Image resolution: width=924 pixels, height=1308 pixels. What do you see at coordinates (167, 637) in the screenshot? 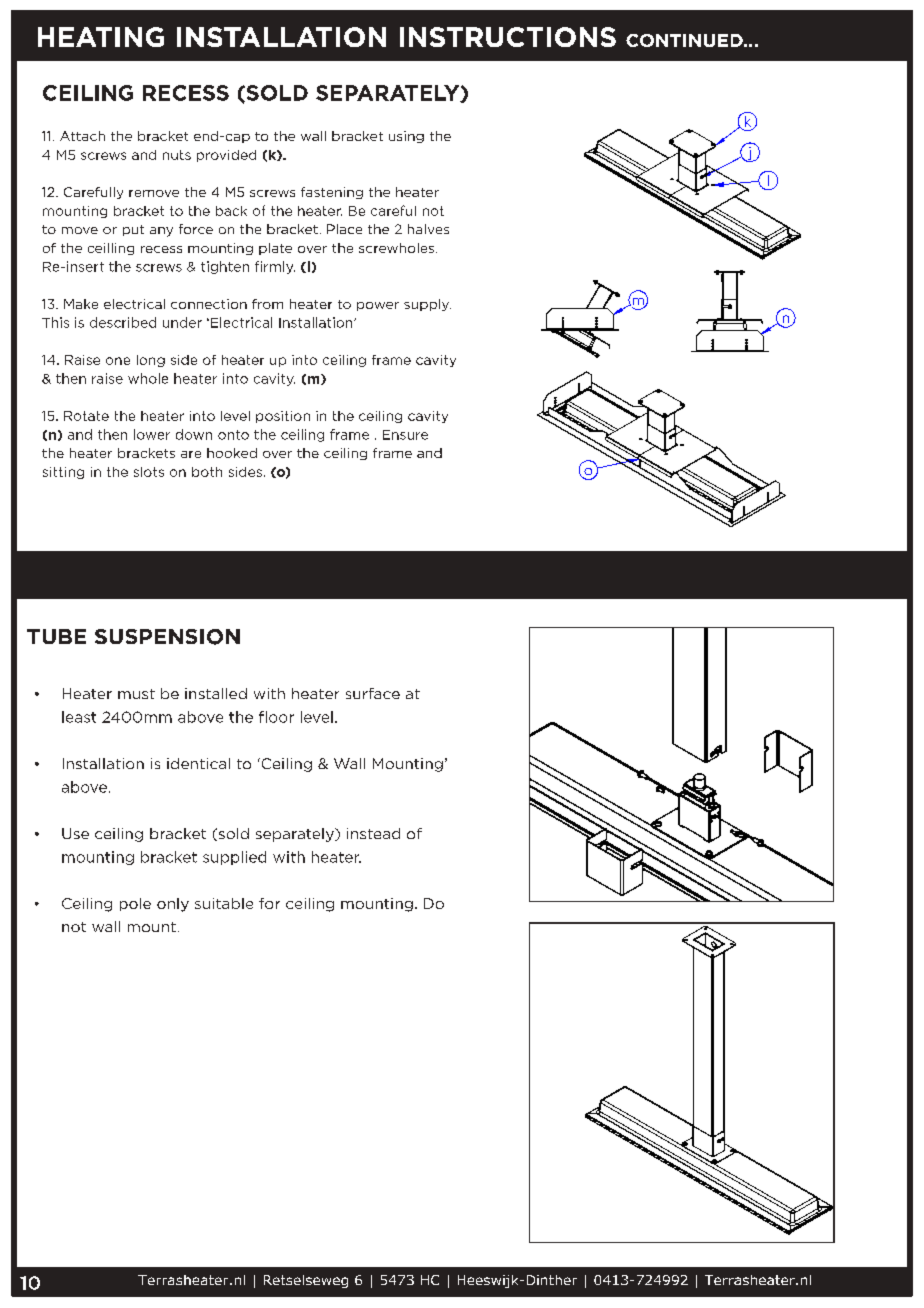
I see `SUSPENSION` at bounding box center [167, 637].
